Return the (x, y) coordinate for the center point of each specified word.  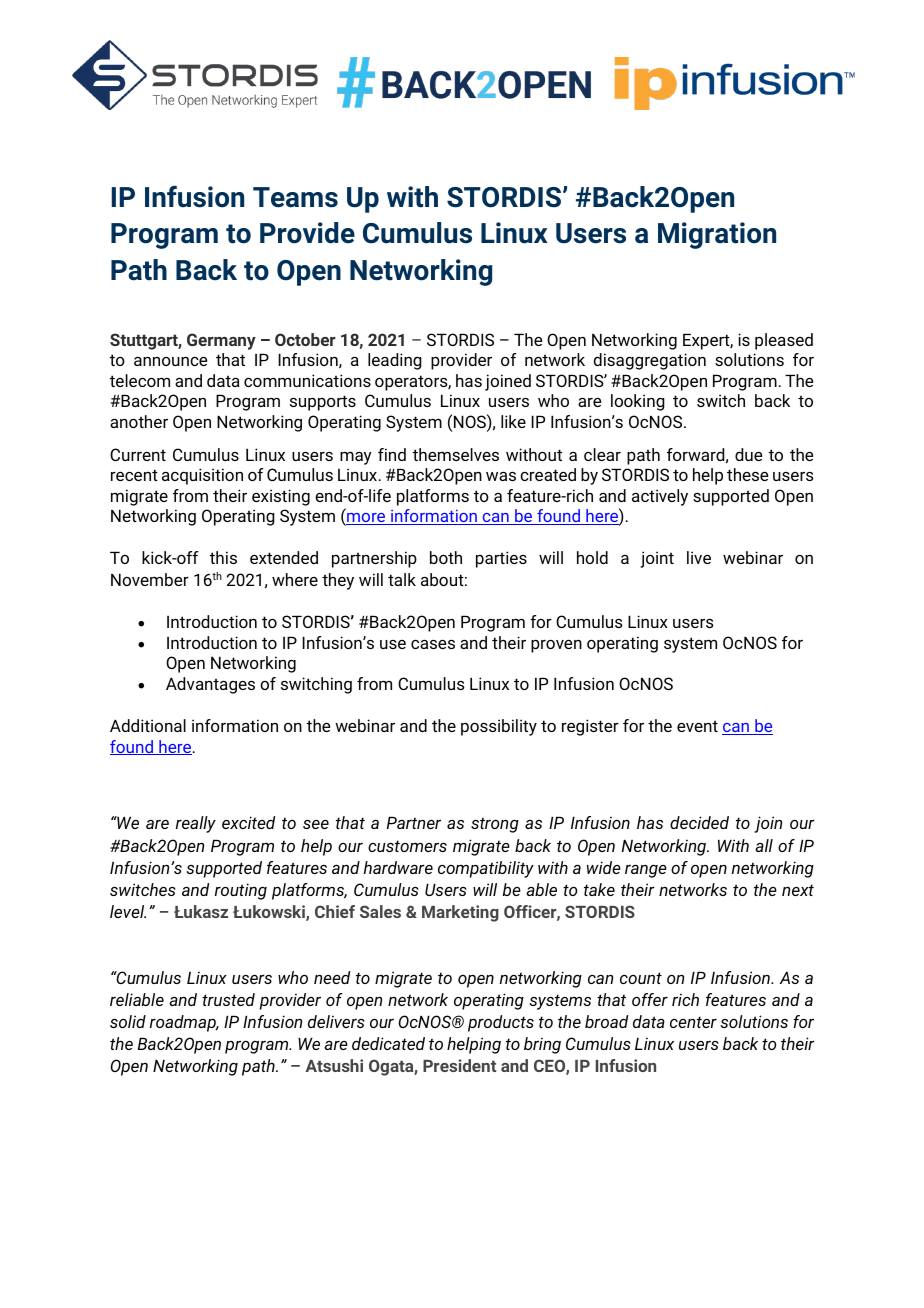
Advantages (210, 685)
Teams (295, 197)
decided (699, 822)
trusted (228, 999)
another (139, 421)
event (697, 726)
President (459, 1065)
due (748, 454)
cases (433, 644)
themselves (456, 454)
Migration (717, 235)
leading (395, 361)
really (196, 824)
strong (495, 825)
